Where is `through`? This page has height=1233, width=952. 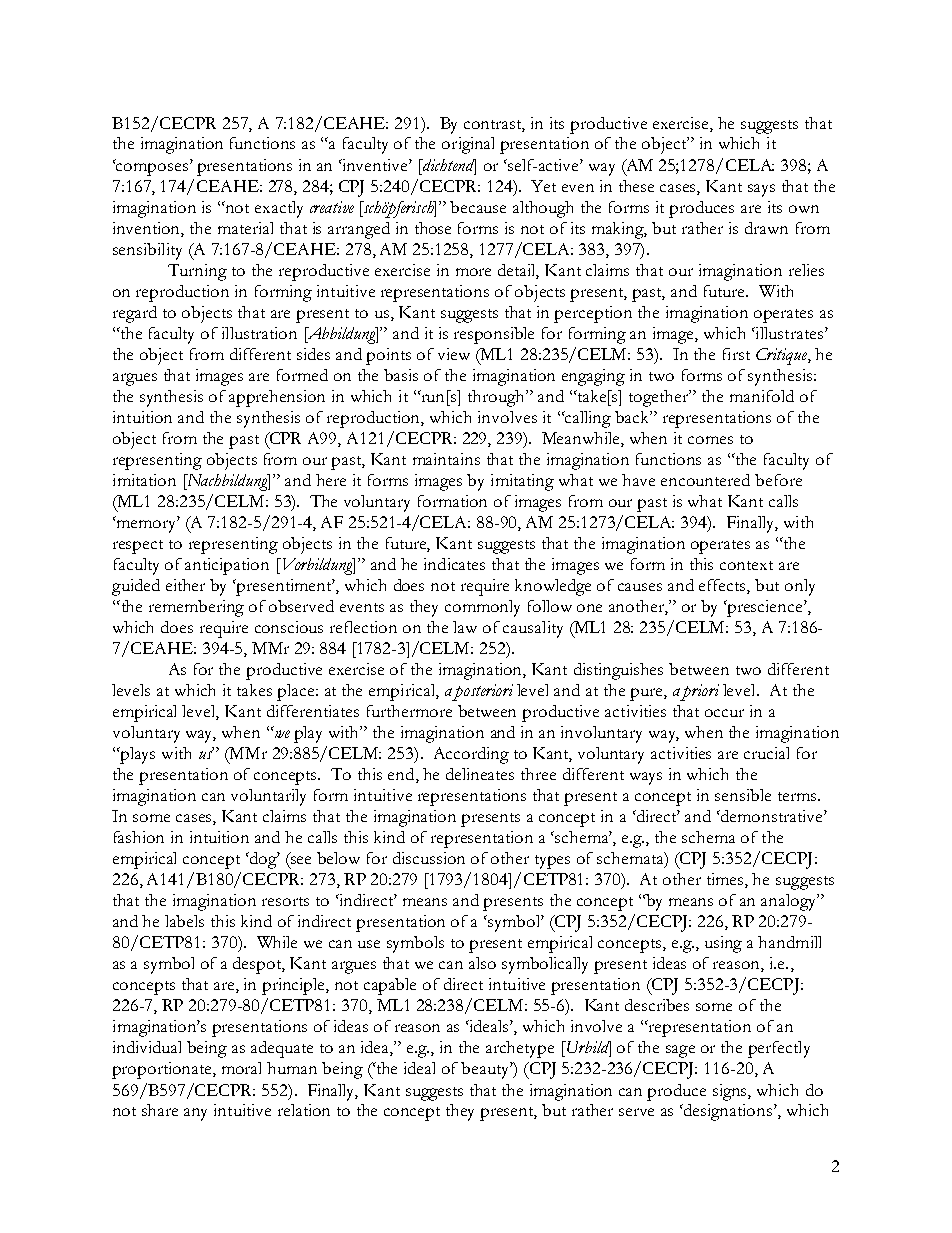
through is located at coordinates (498, 398).
